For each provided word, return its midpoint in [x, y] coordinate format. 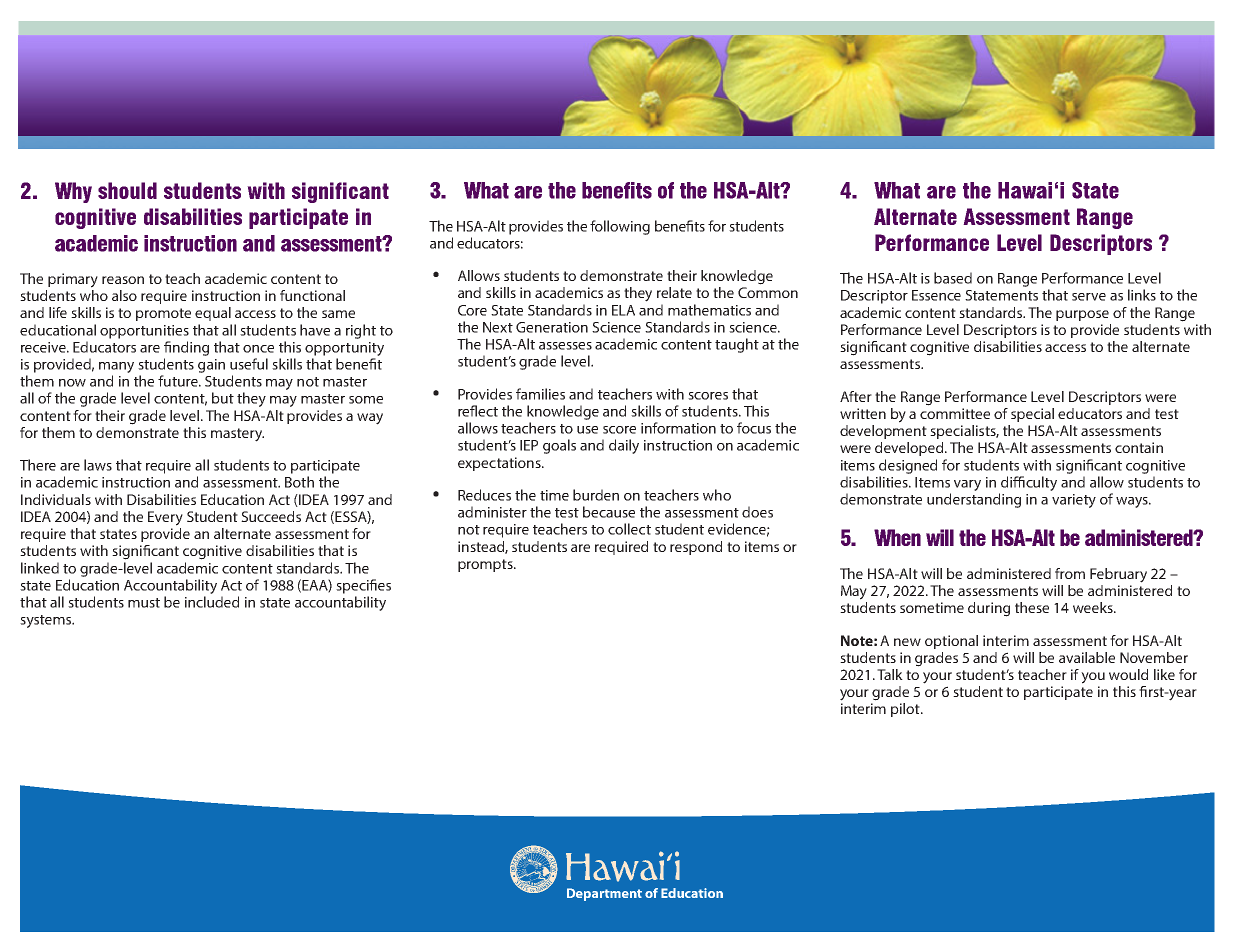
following [620, 227]
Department [604, 894]
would [1128, 674]
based [953, 278]
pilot [906, 710]
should [127, 190]
